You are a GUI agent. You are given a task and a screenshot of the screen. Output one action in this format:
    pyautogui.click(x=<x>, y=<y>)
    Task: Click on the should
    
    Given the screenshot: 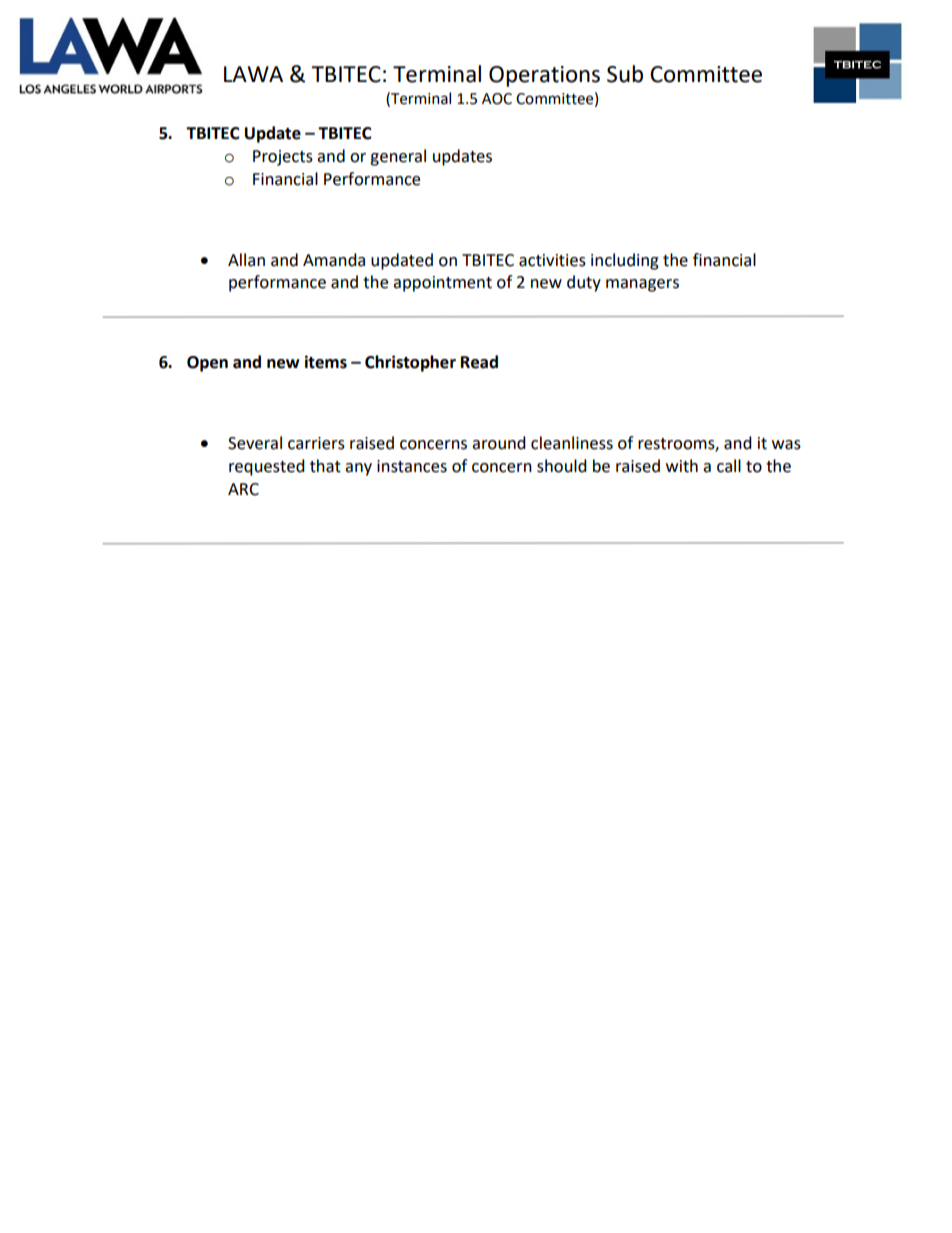 What is the action you would take?
    pyautogui.click(x=562, y=466)
